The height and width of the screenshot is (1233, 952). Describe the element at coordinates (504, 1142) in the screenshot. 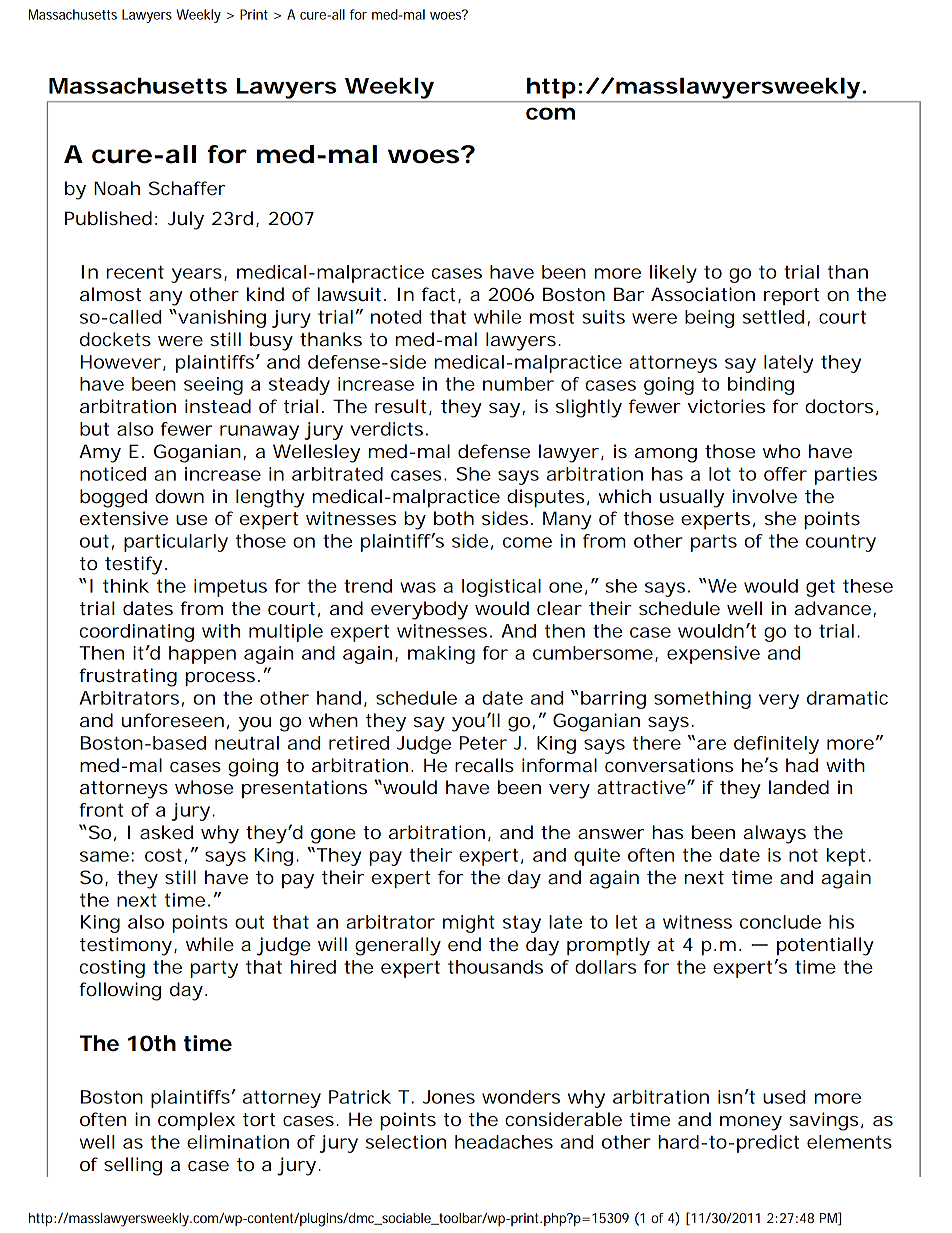

I see `headaches` at that location.
